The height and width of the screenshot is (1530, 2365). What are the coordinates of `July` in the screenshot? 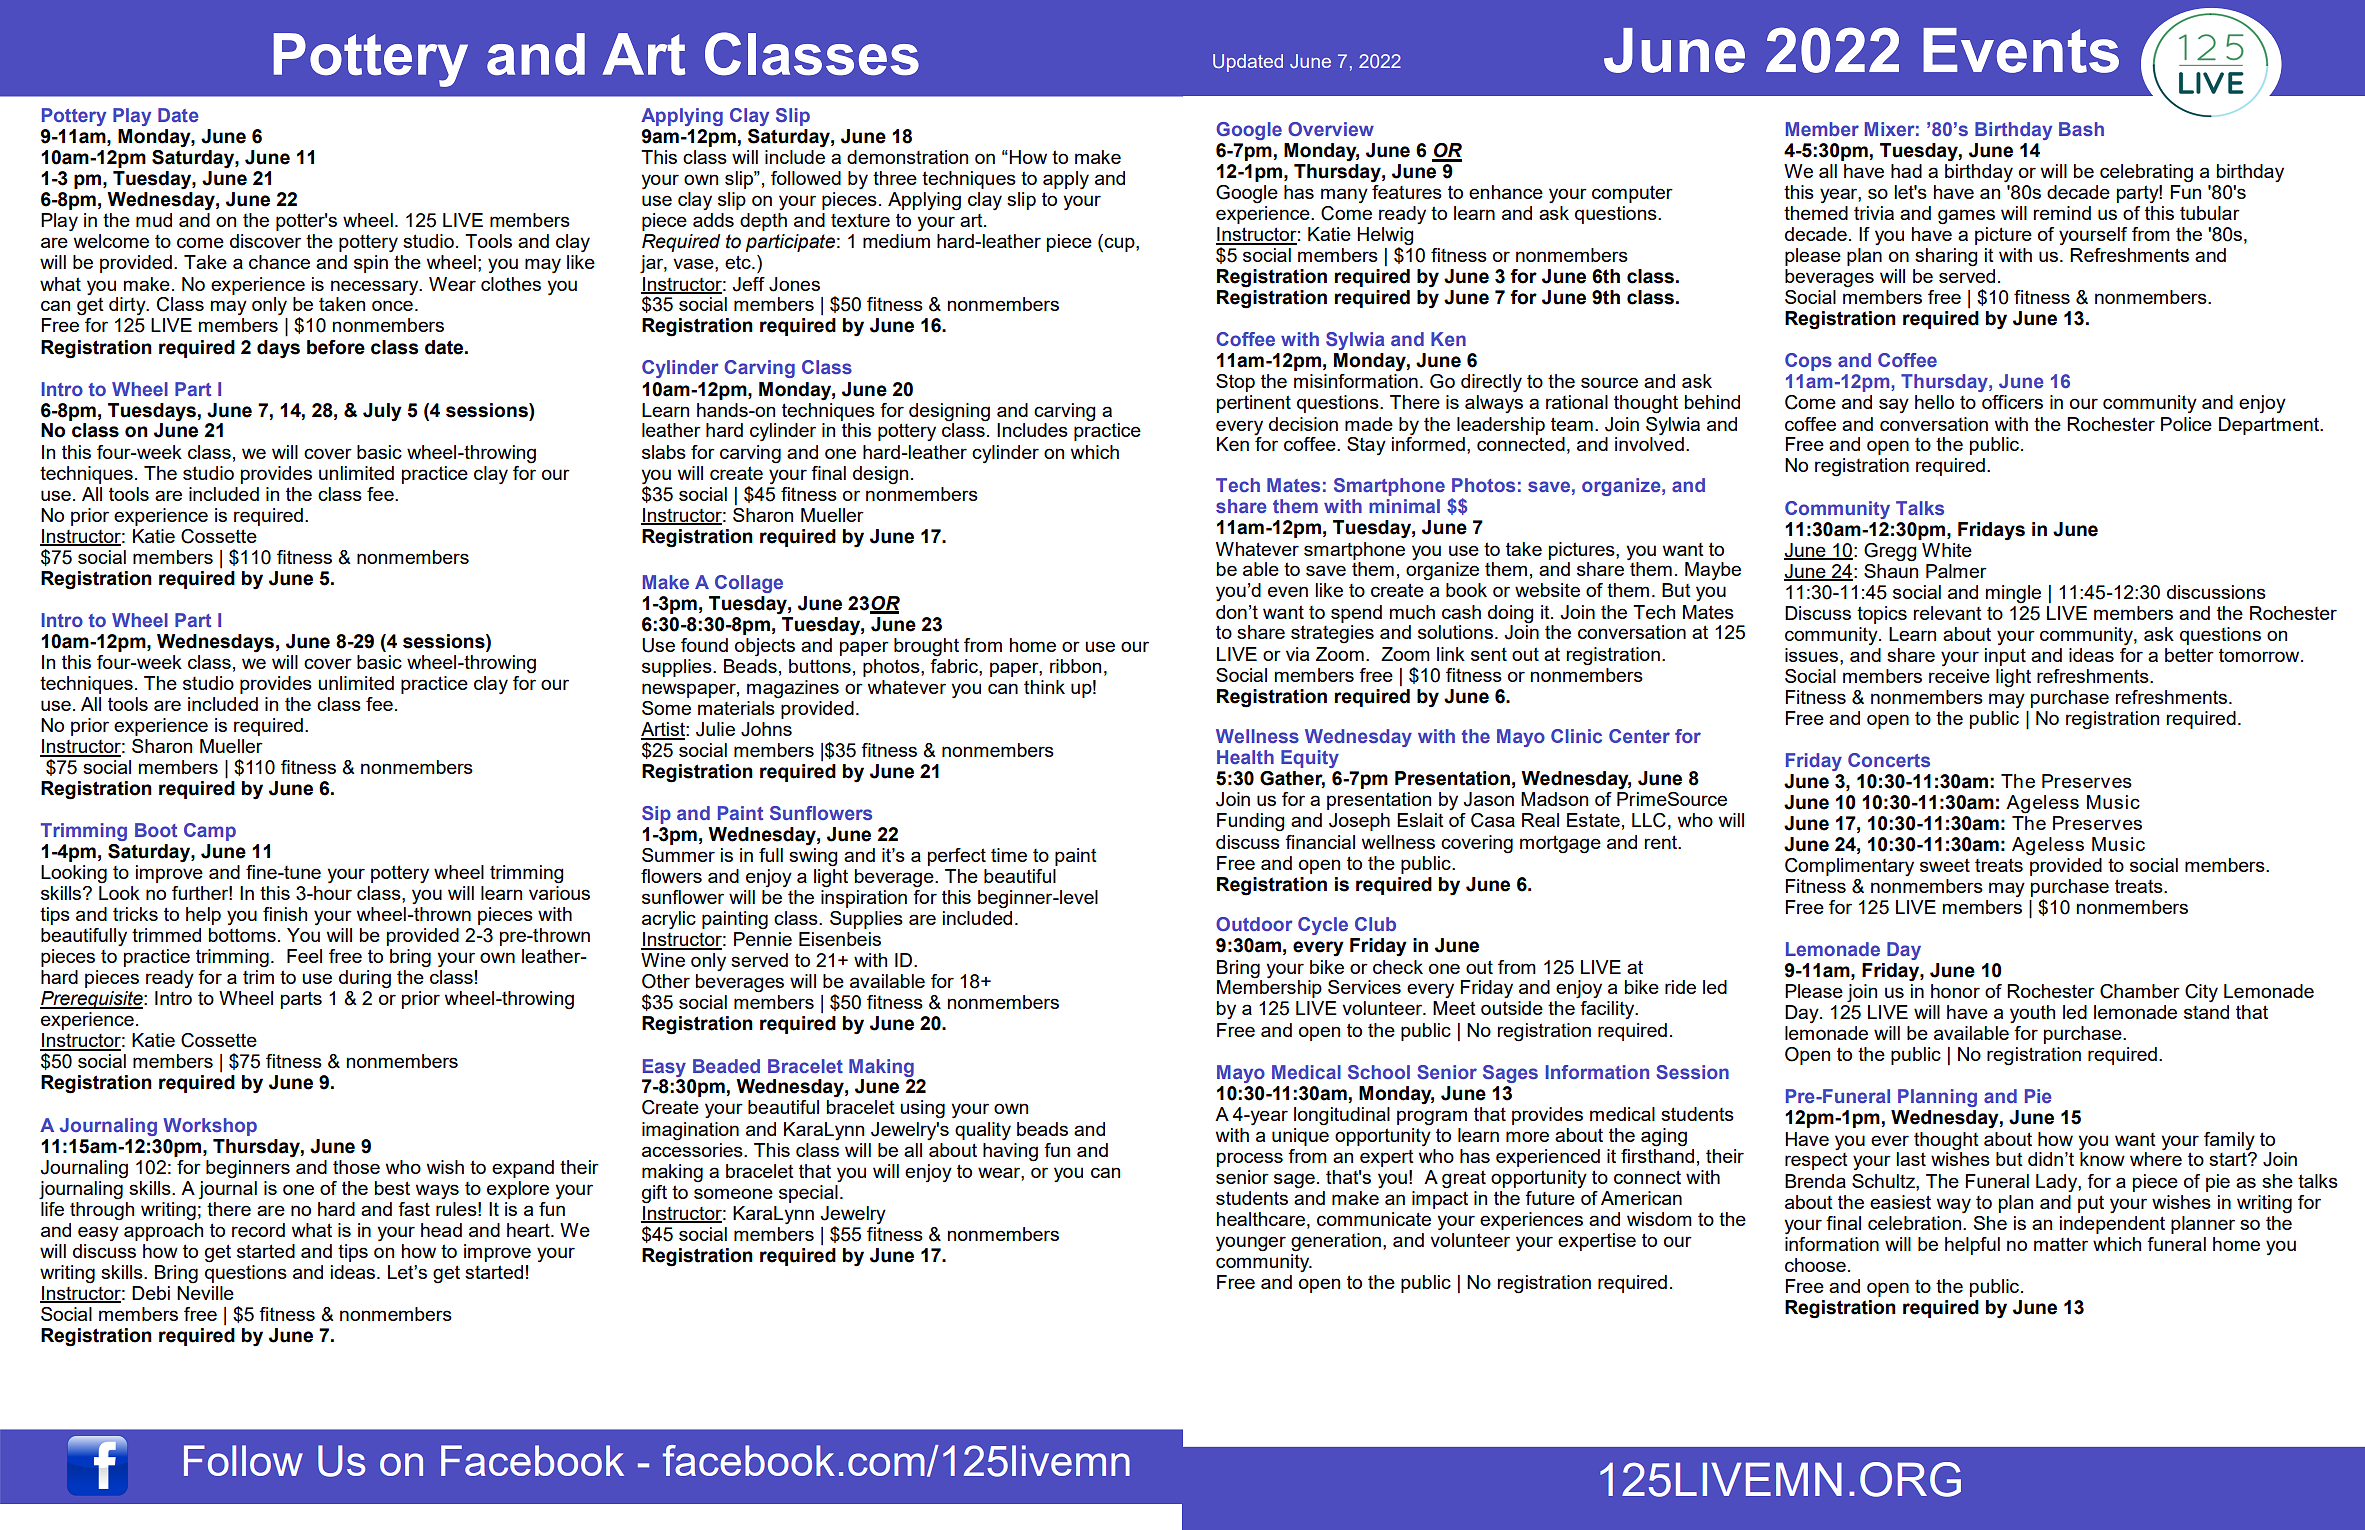 It's located at (382, 412).
